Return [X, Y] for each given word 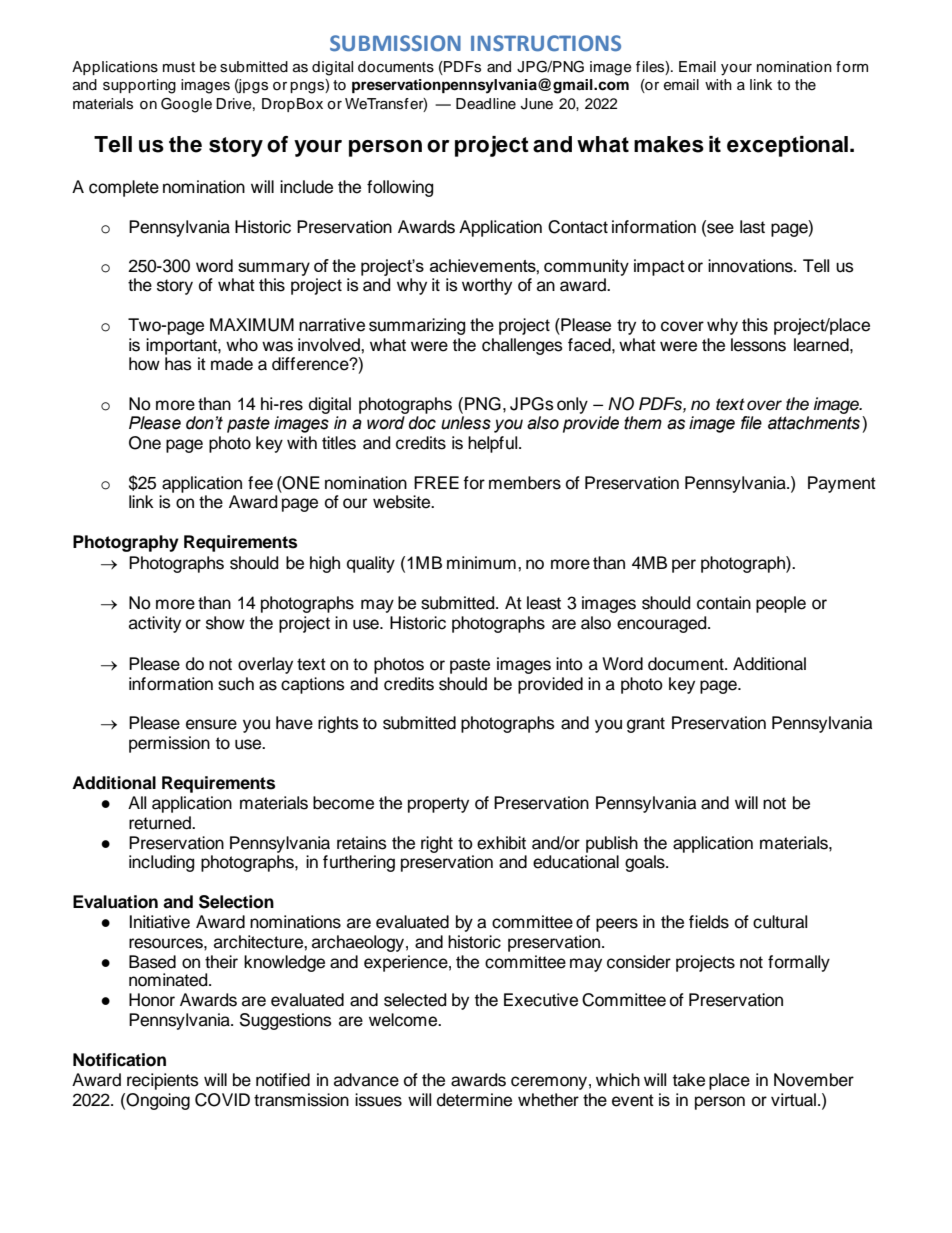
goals [646, 863]
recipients [163, 1081]
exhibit [501, 843]
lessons [758, 345]
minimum [481, 563]
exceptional [787, 146]
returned [161, 823]
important [182, 346]
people [781, 604]
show [225, 623]
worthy [487, 286]
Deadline [486, 104]
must [179, 67]
